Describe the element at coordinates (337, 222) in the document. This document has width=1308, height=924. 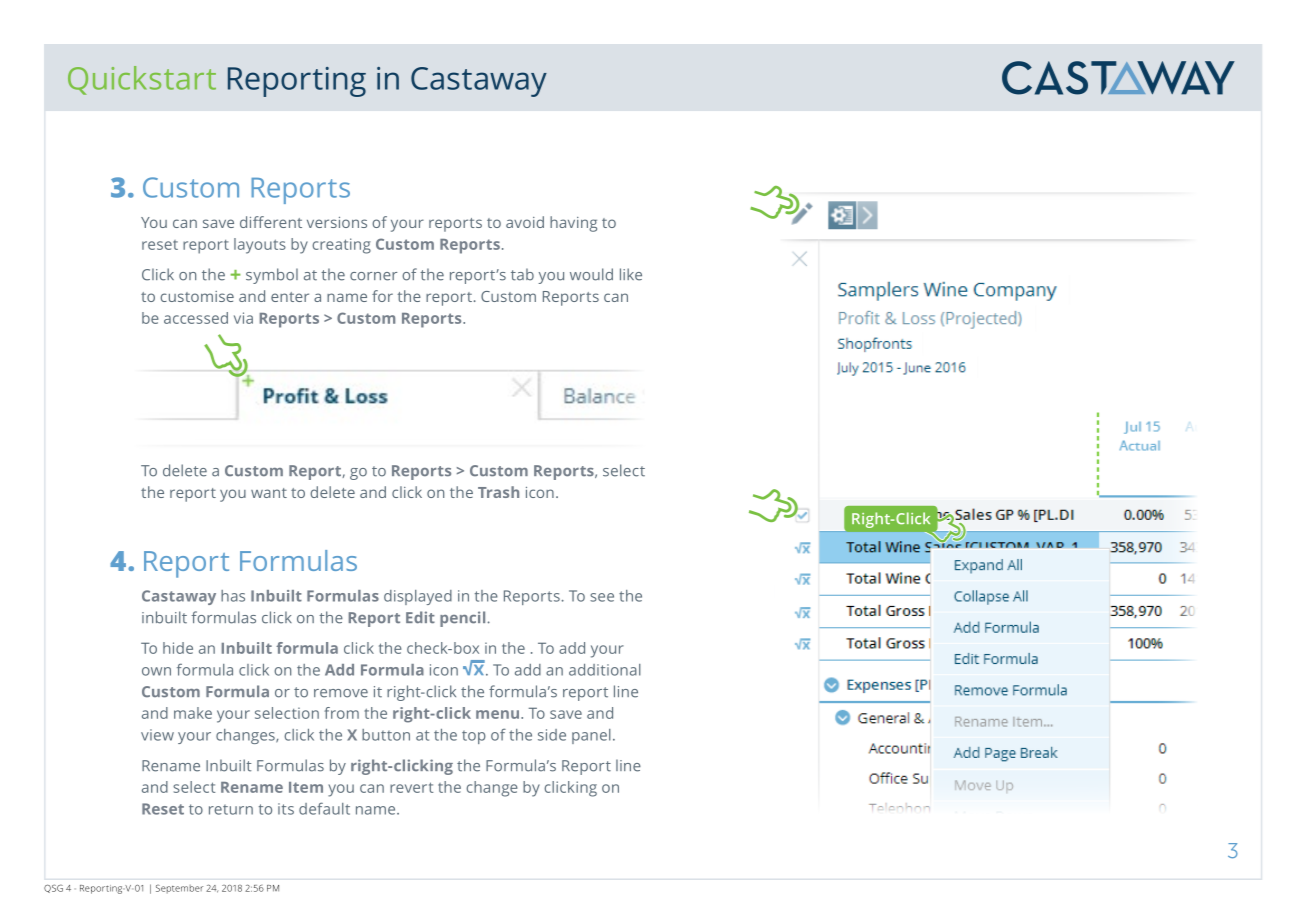
I see `versions` at that location.
